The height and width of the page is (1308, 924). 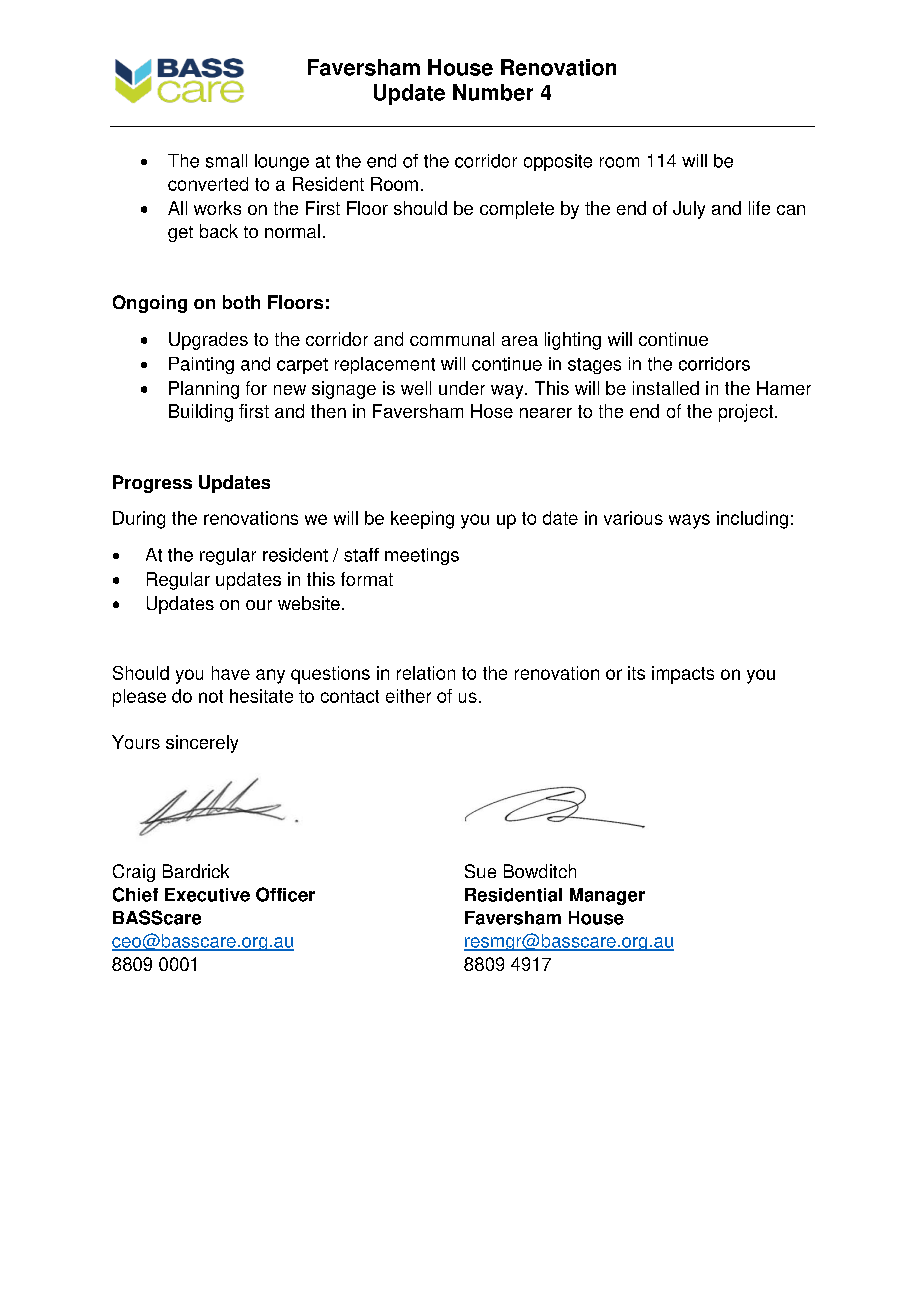 I want to click on July, so click(x=689, y=210).
